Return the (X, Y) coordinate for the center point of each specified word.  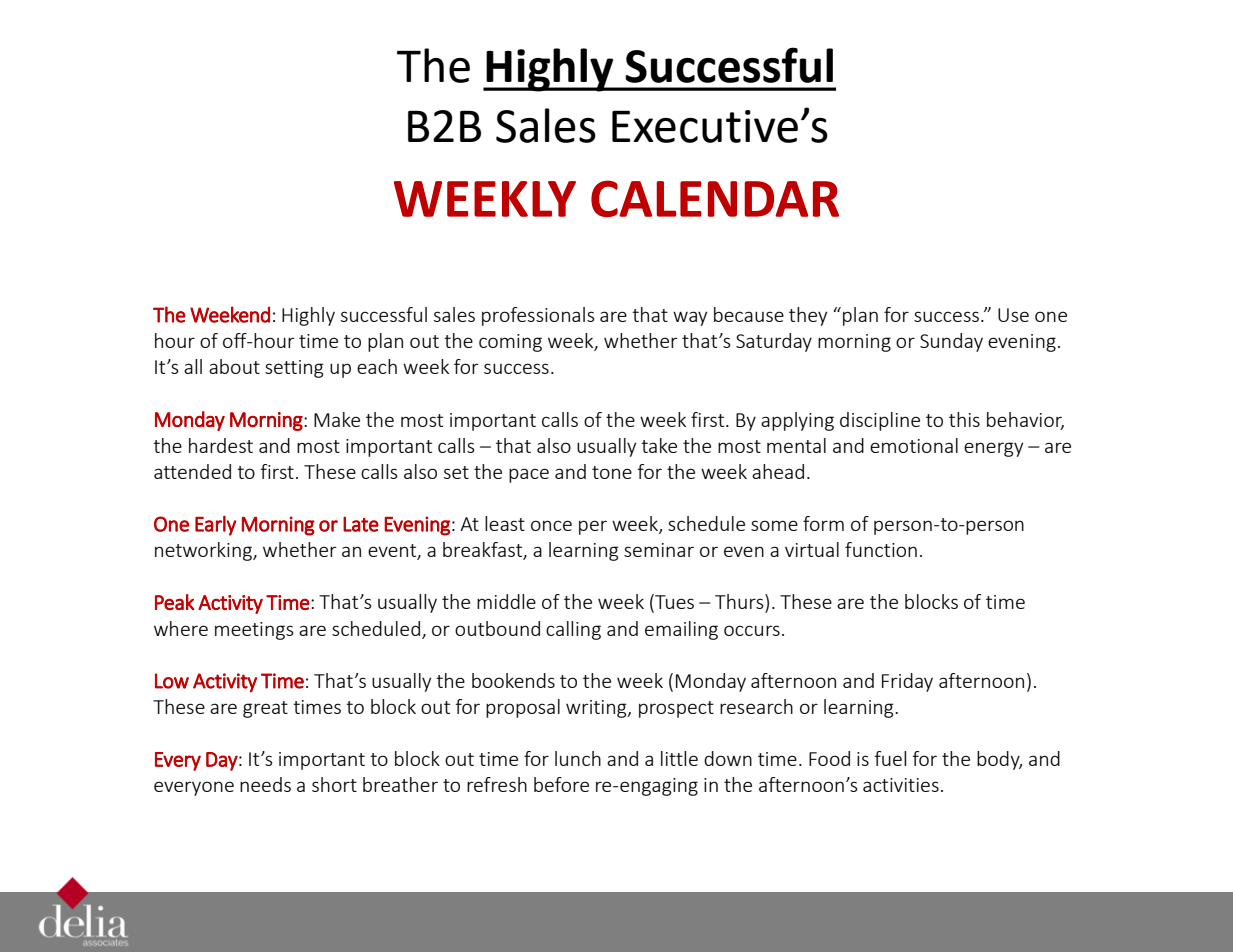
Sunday (951, 342)
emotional (914, 445)
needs (265, 784)
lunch (578, 758)
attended (192, 471)
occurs (752, 630)
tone (612, 472)
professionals (538, 316)
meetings (254, 631)
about (234, 366)
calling (573, 630)
